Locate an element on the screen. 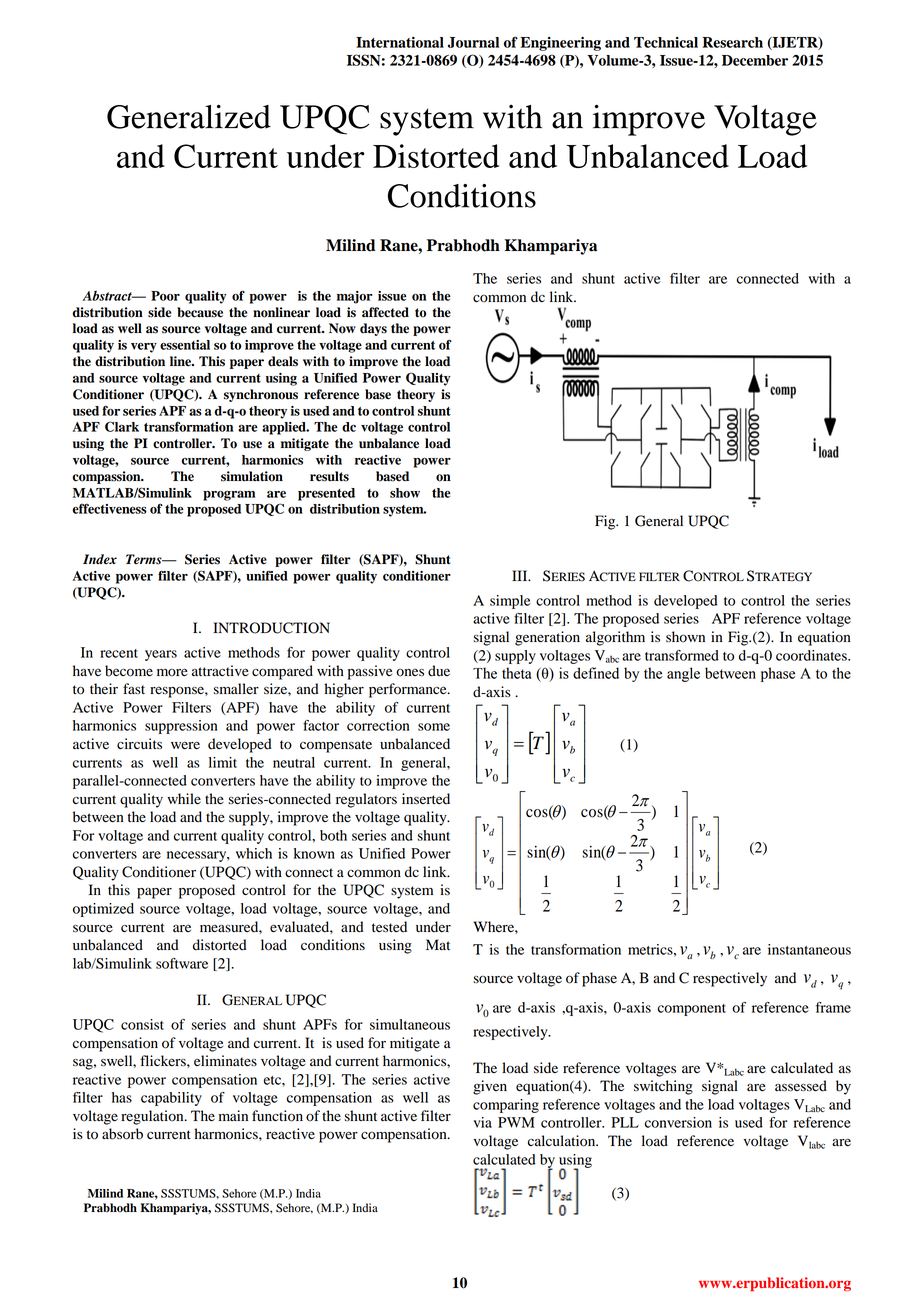  Journal is located at coordinates (473, 42).
